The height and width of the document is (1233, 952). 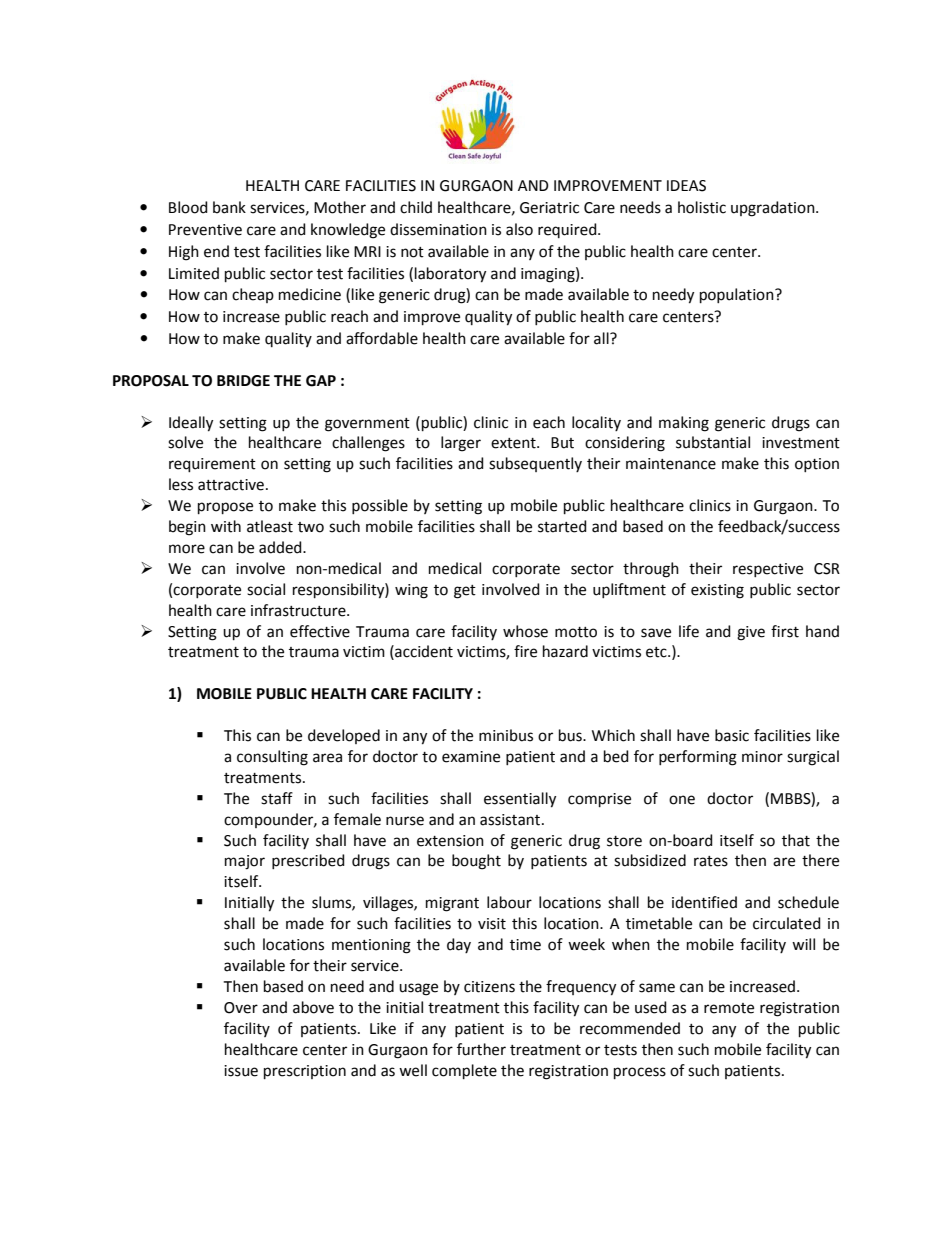 What do you see at coordinates (272, 758) in the document?
I see `consulting` at bounding box center [272, 758].
